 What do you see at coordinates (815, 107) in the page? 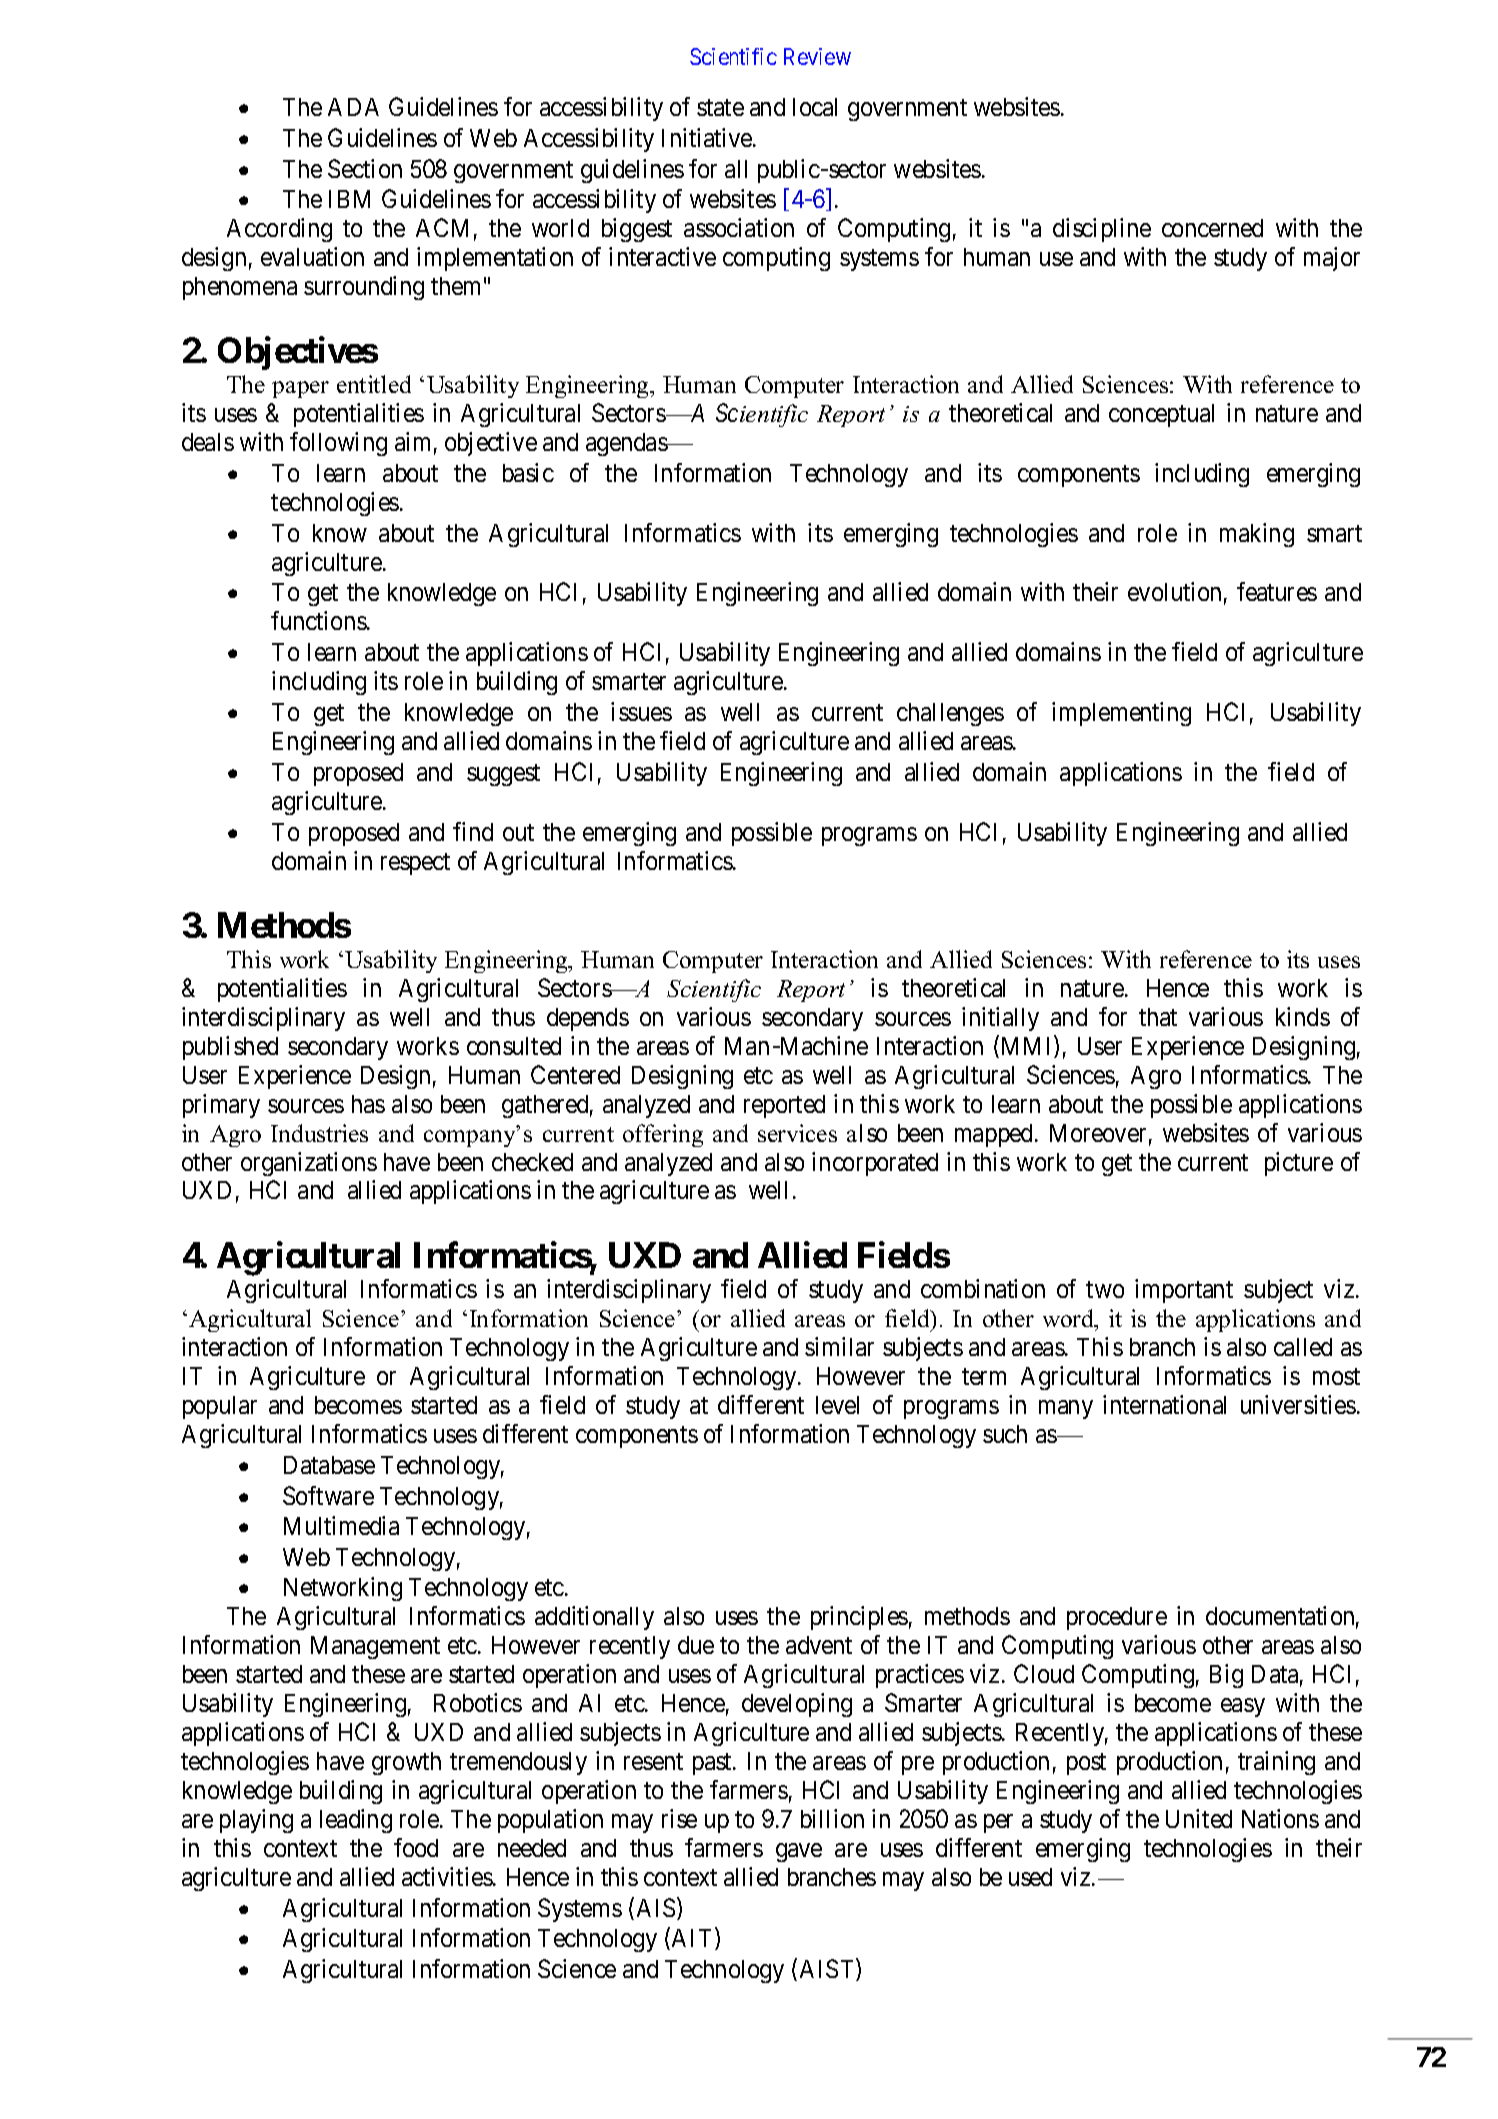
I see `local` at bounding box center [815, 107].
